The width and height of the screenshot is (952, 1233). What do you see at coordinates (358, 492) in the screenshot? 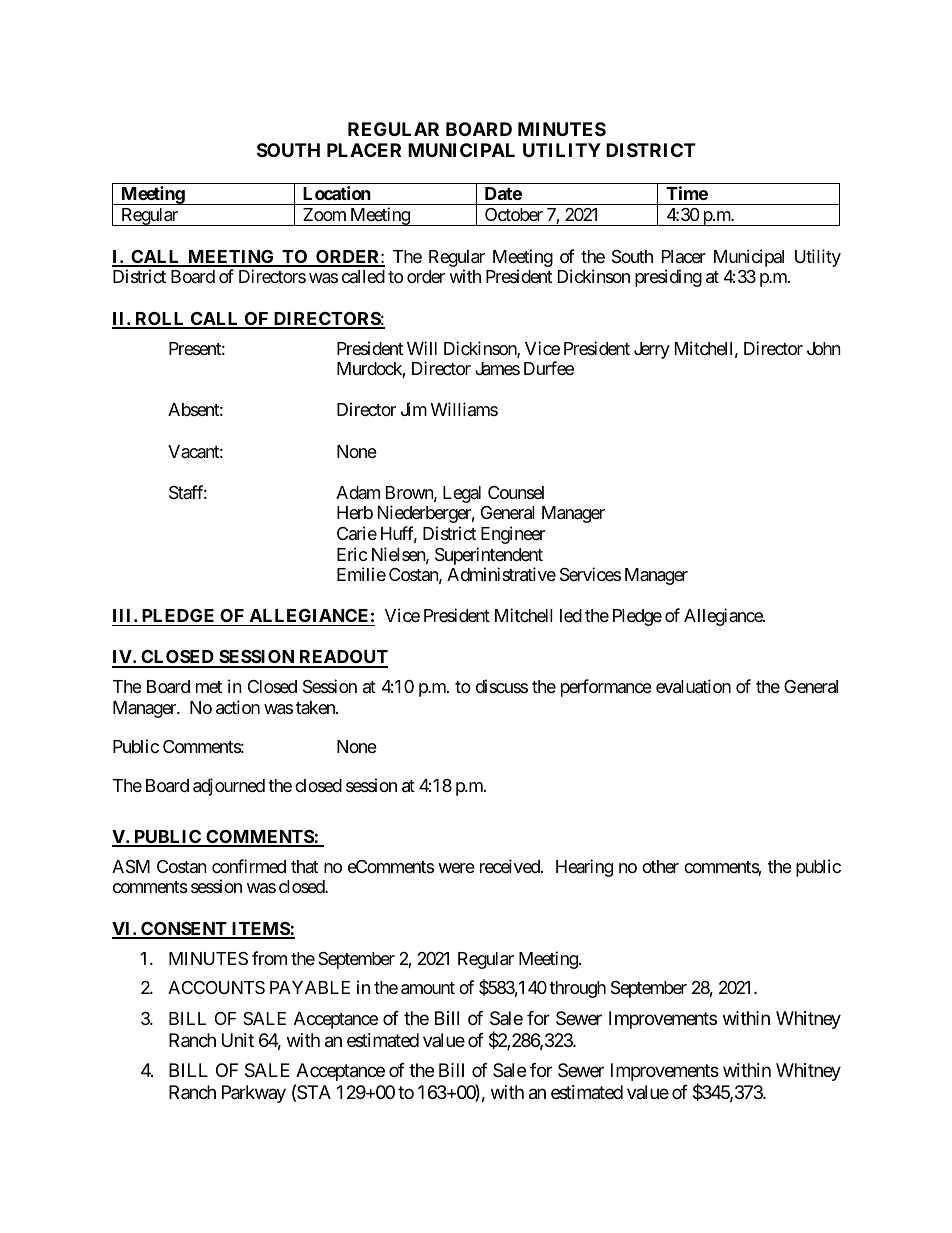
I see `Adam` at bounding box center [358, 492].
